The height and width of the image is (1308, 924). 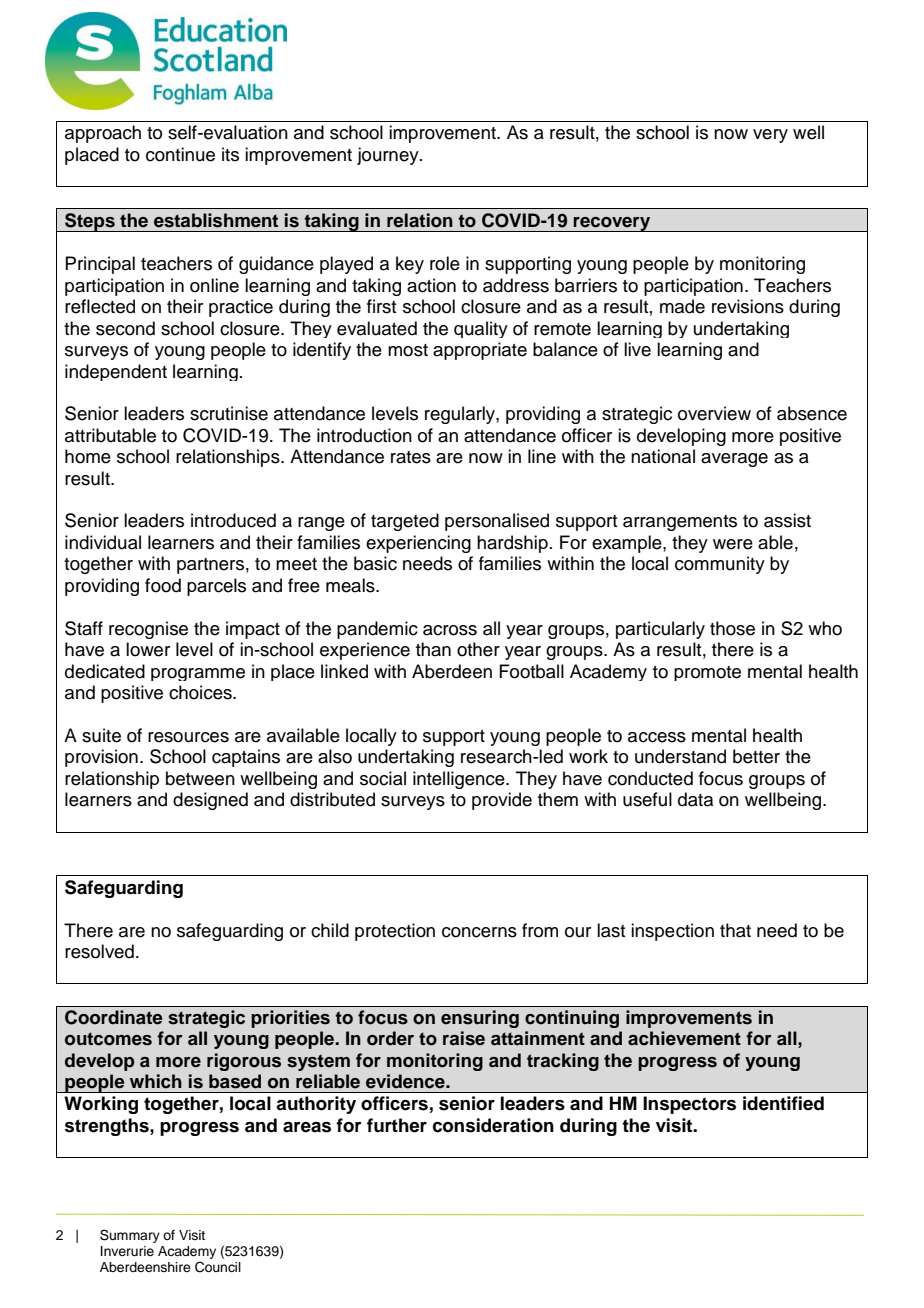 I want to click on choices, so click(x=201, y=692).
